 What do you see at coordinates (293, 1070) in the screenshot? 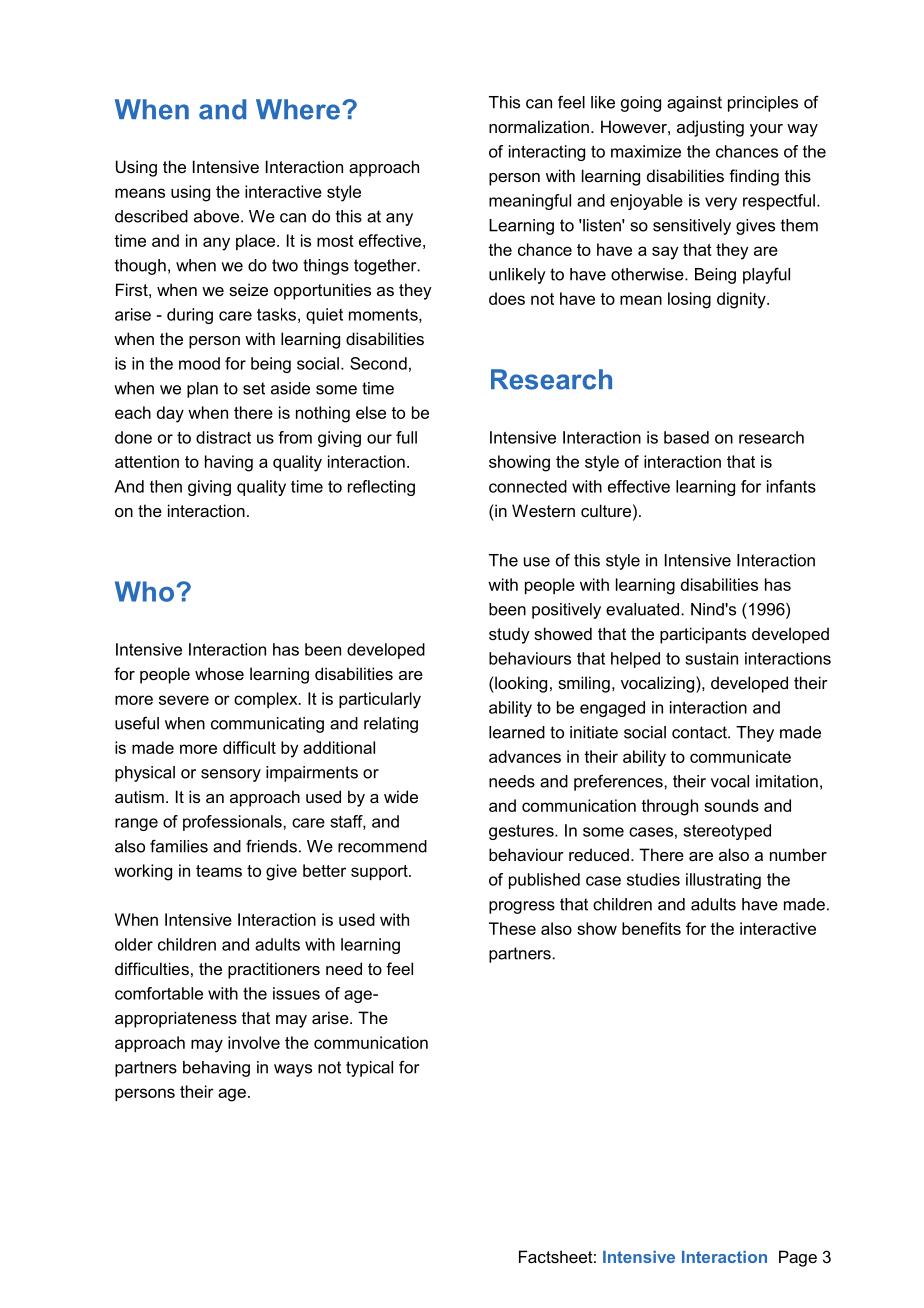
I see `ways` at bounding box center [293, 1070].
